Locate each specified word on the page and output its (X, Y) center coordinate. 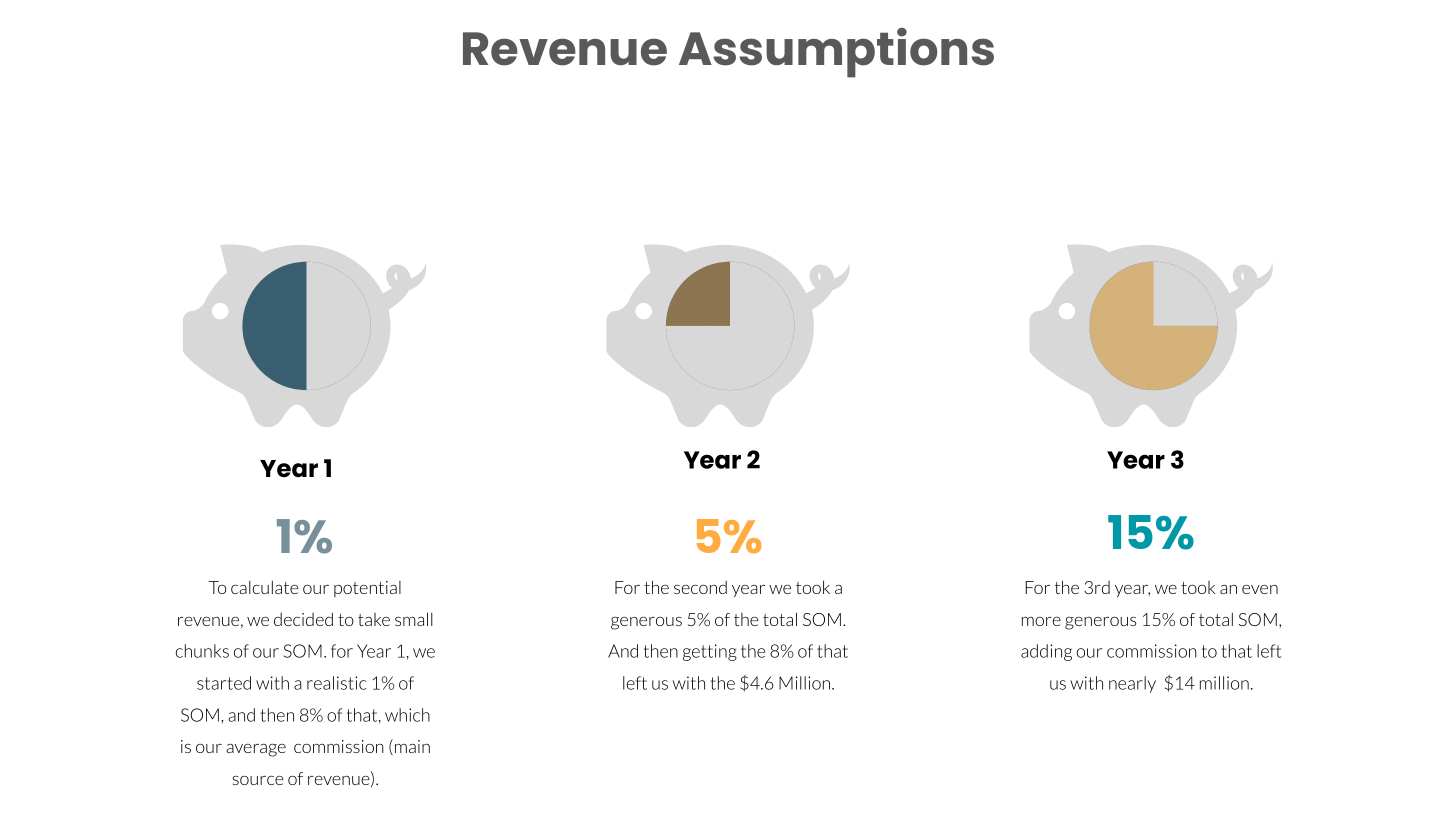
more (1041, 621)
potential (367, 589)
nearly (1132, 684)
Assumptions (836, 53)
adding (1046, 652)
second (700, 587)
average (256, 750)
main (412, 746)
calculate (264, 587)
